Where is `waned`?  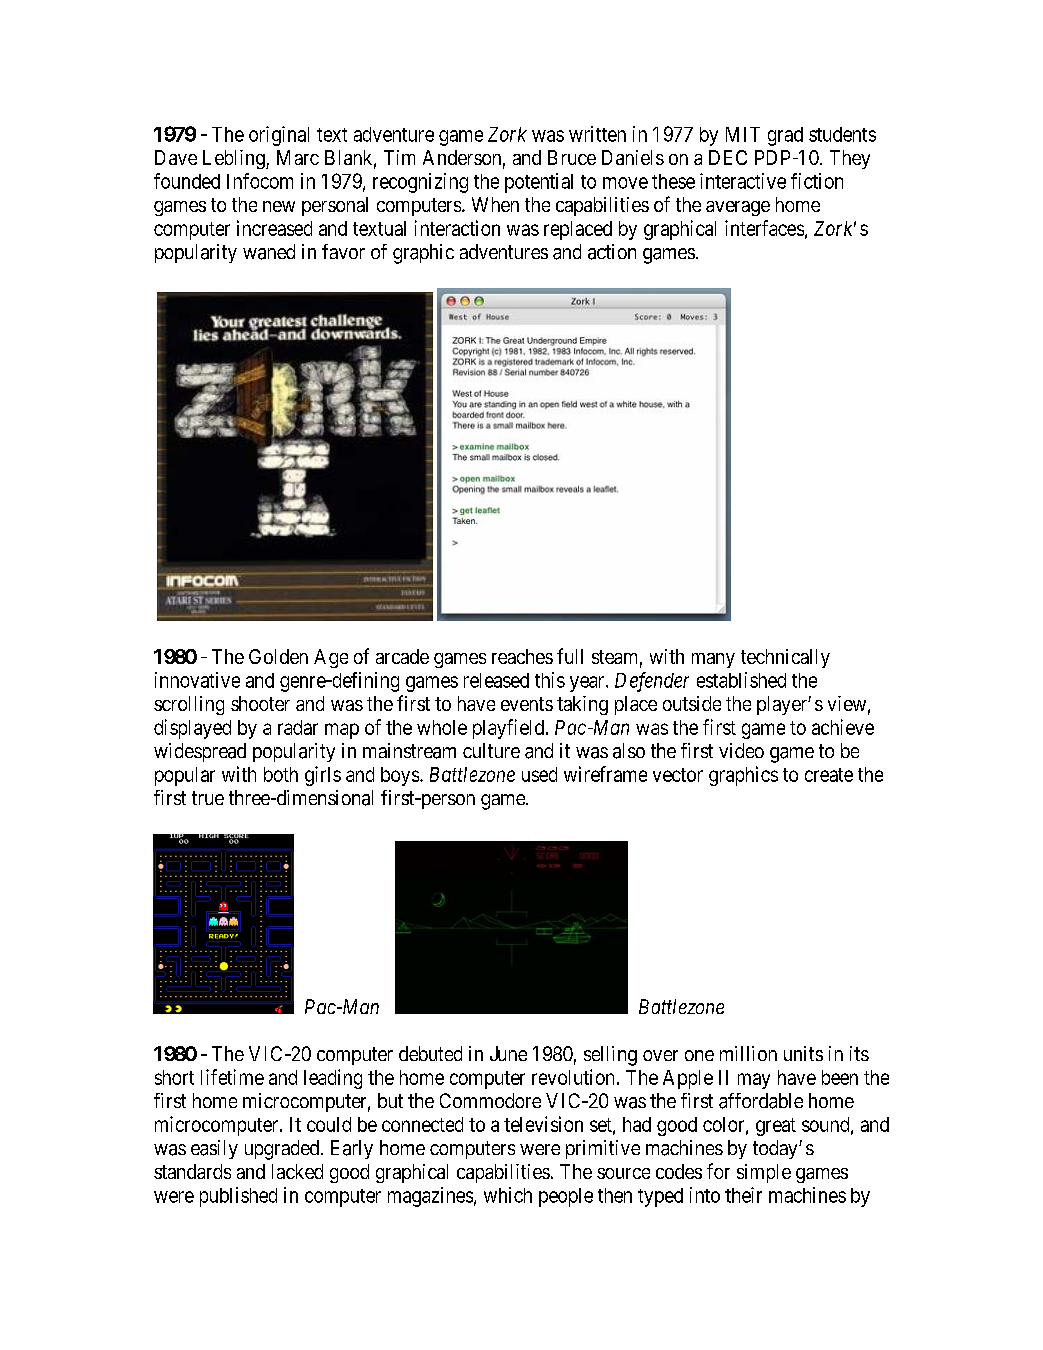 waned is located at coordinates (269, 252).
